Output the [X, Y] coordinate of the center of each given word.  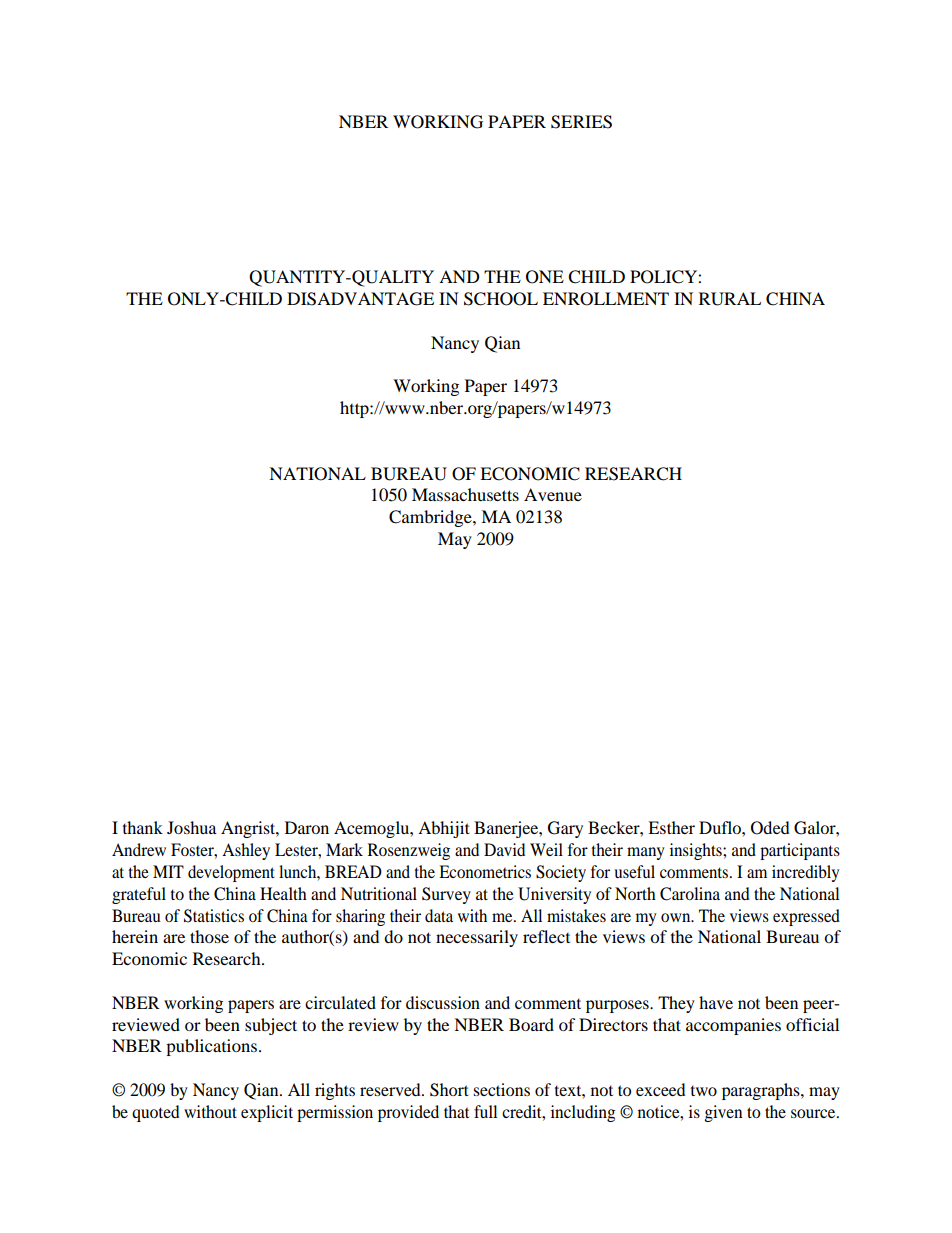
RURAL [730, 299]
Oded [770, 828]
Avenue [553, 494]
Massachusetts [465, 494]
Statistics [214, 916]
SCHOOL [501, 299]
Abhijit [444, 829]
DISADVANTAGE [360, 299]
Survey [446, 895]
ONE [545, 277]
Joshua [192, 827]
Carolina [690, 894]
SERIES [581, 122]
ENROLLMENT [606, 299]
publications [211, 1047]
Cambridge [431, 518]
